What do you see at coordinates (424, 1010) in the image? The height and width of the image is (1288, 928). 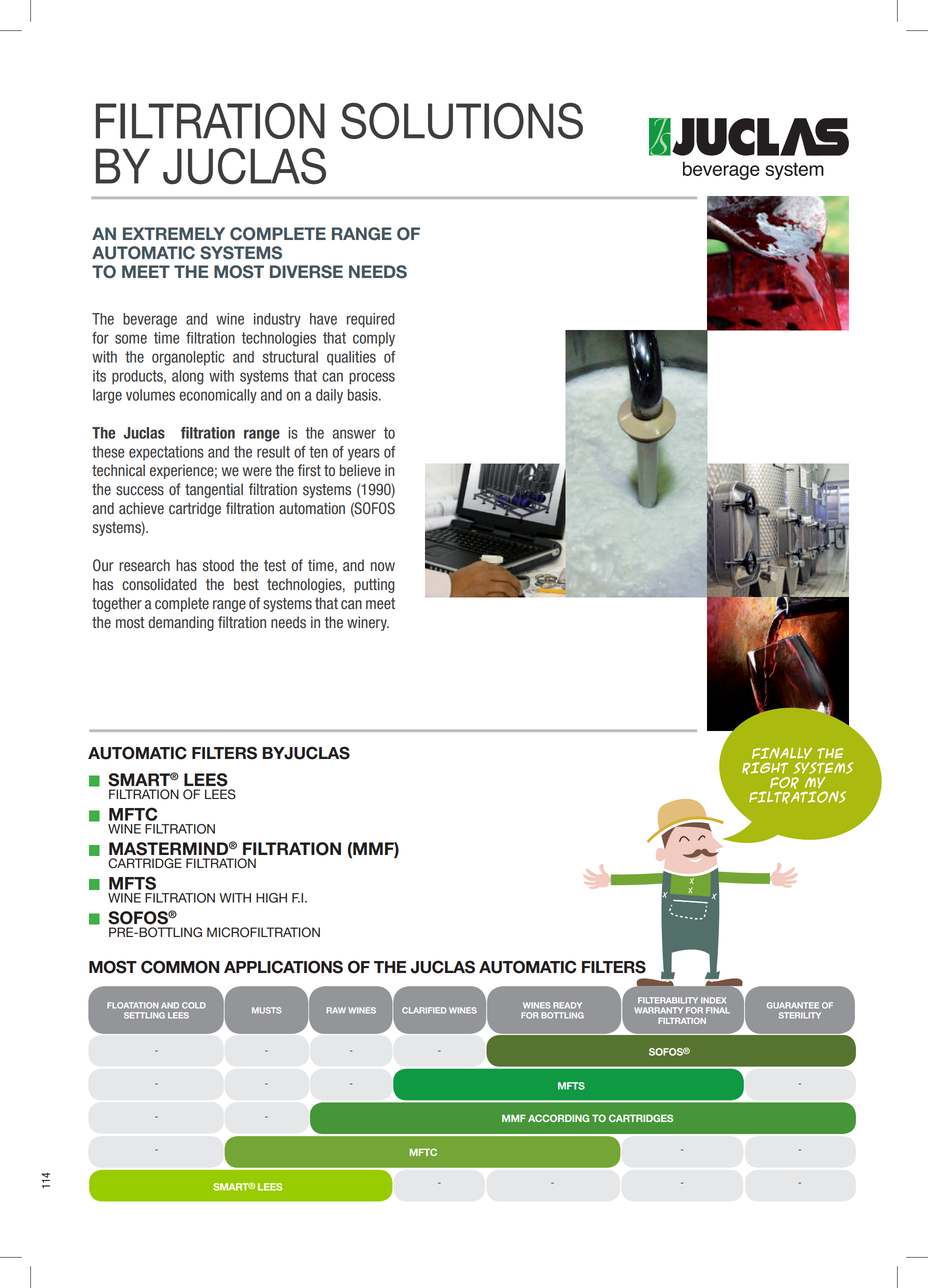 I see `CLARIFIED` at bounding box center [424, 1010].
